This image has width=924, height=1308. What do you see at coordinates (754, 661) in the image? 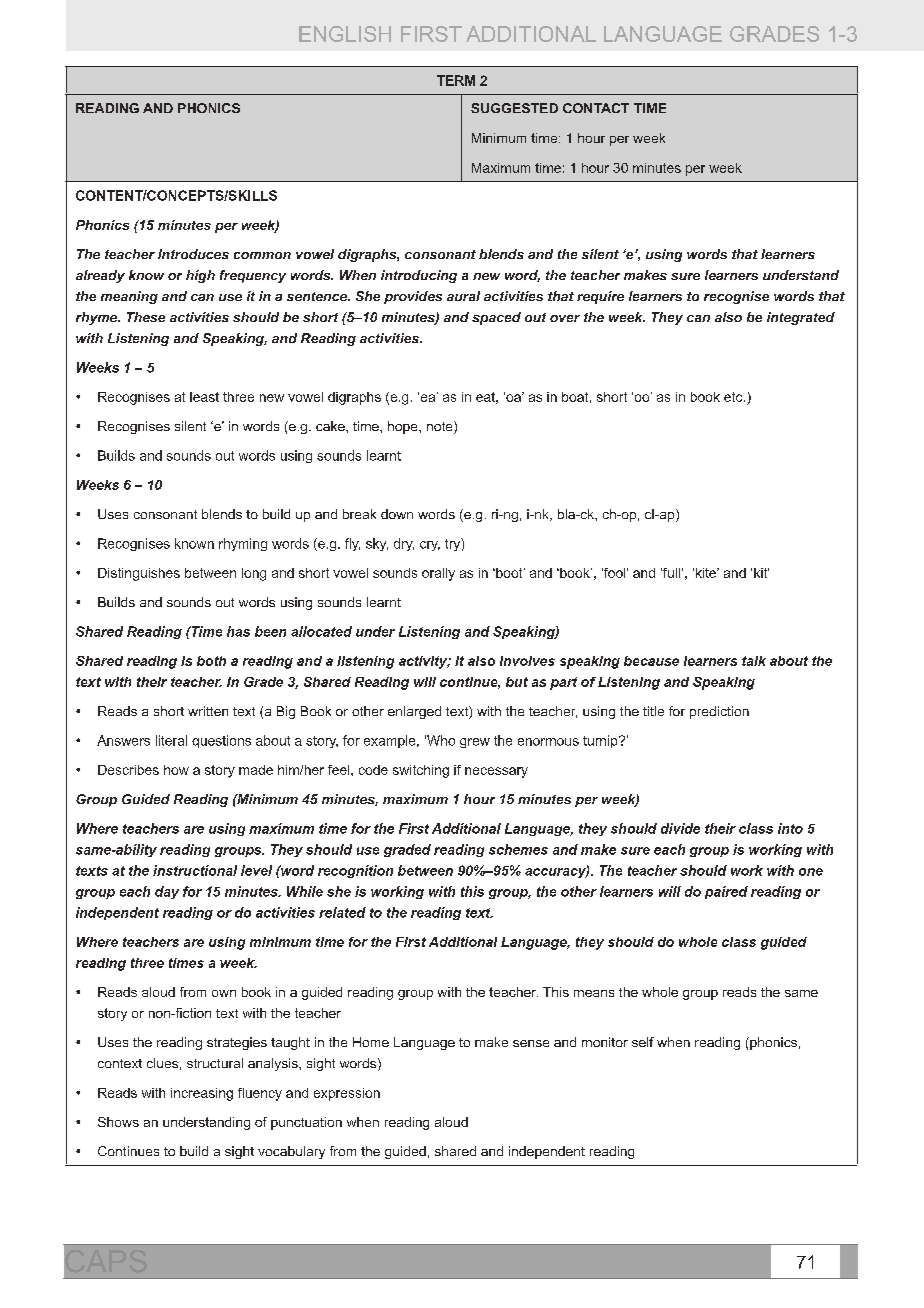
I see `talk` at bounding box center [754, 661].
